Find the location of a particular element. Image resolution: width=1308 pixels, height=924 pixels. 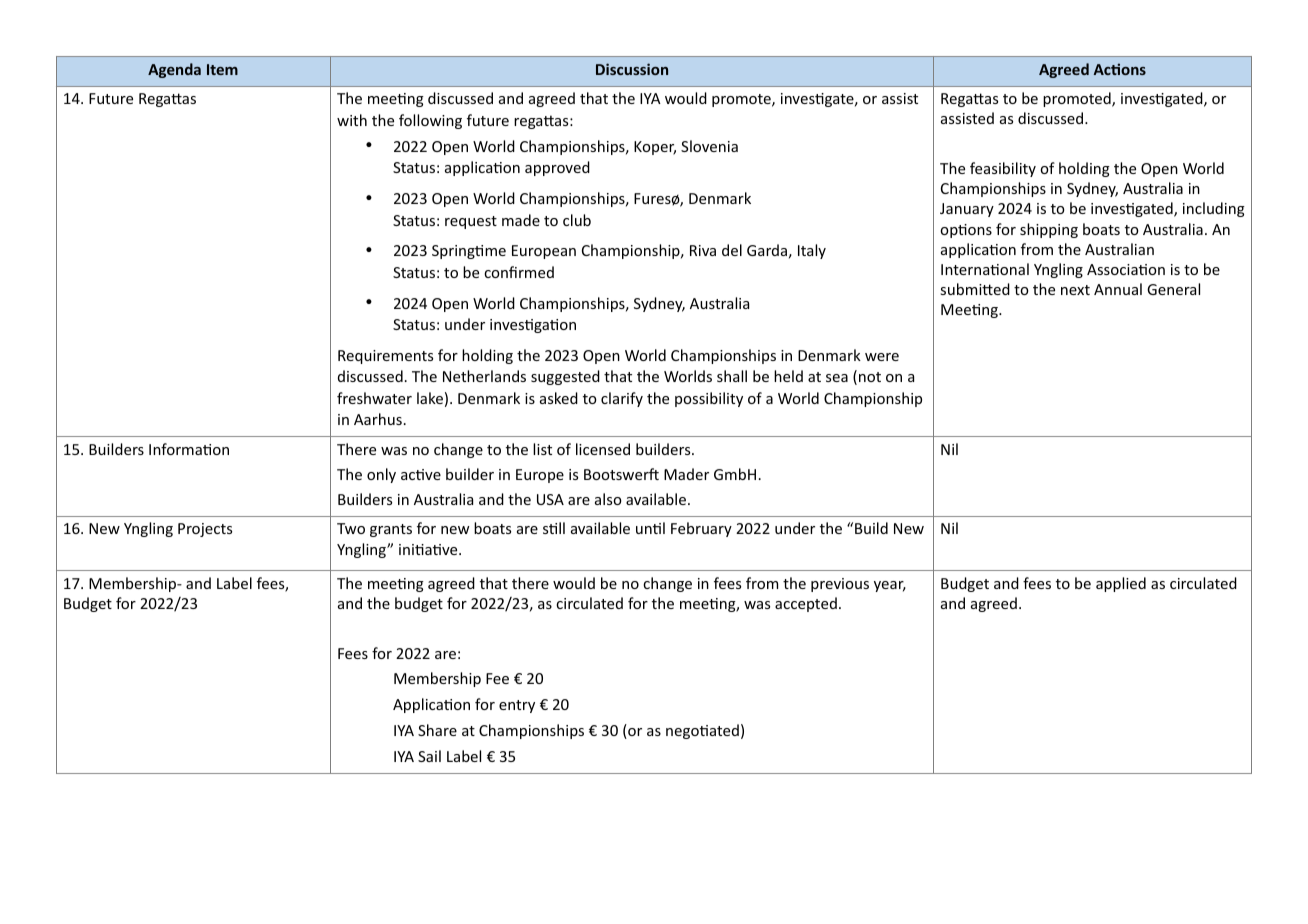

feasibility is located at coordinates (1003, 169).
